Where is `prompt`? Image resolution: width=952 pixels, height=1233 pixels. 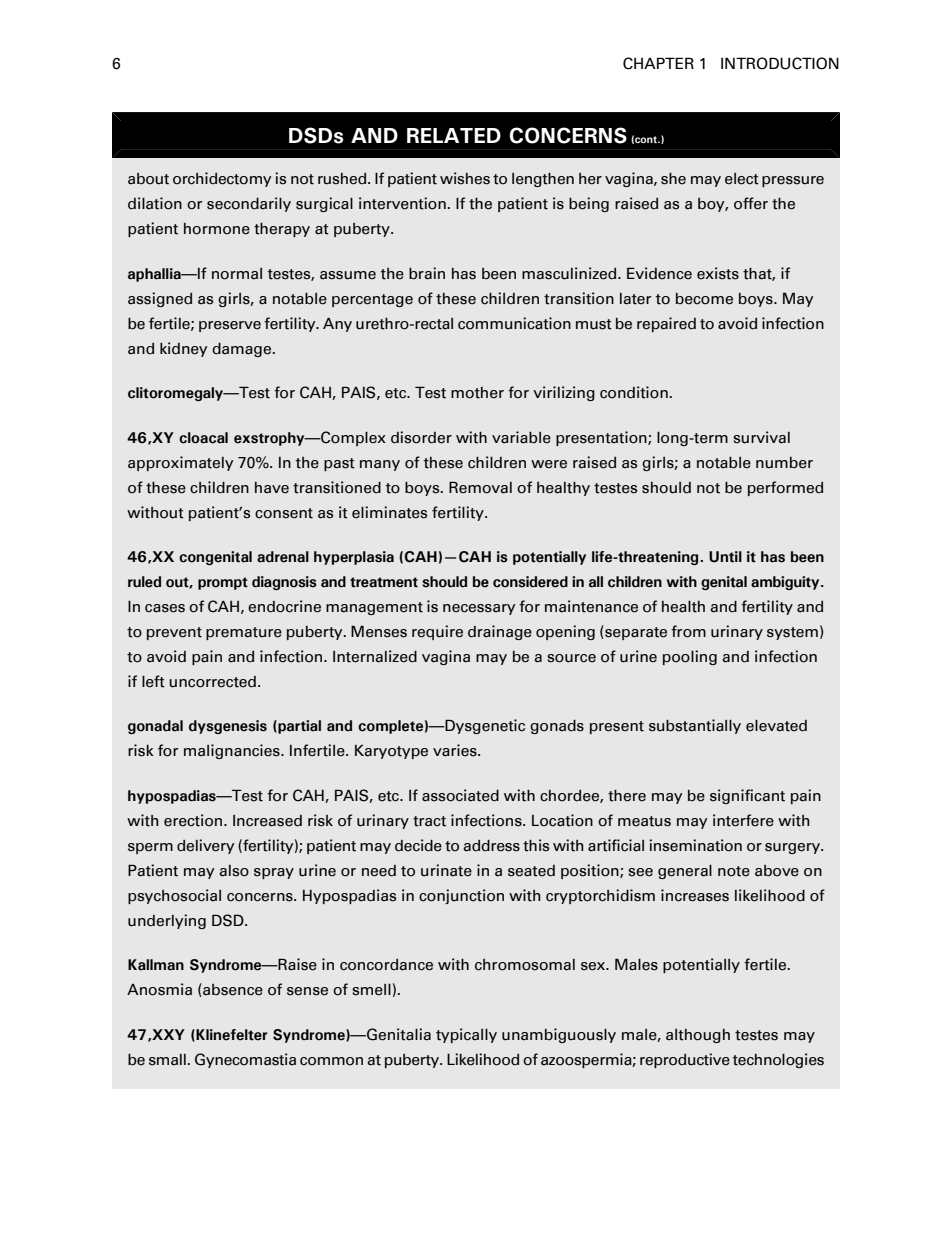 prompt is located at coordinates (223, 583).
